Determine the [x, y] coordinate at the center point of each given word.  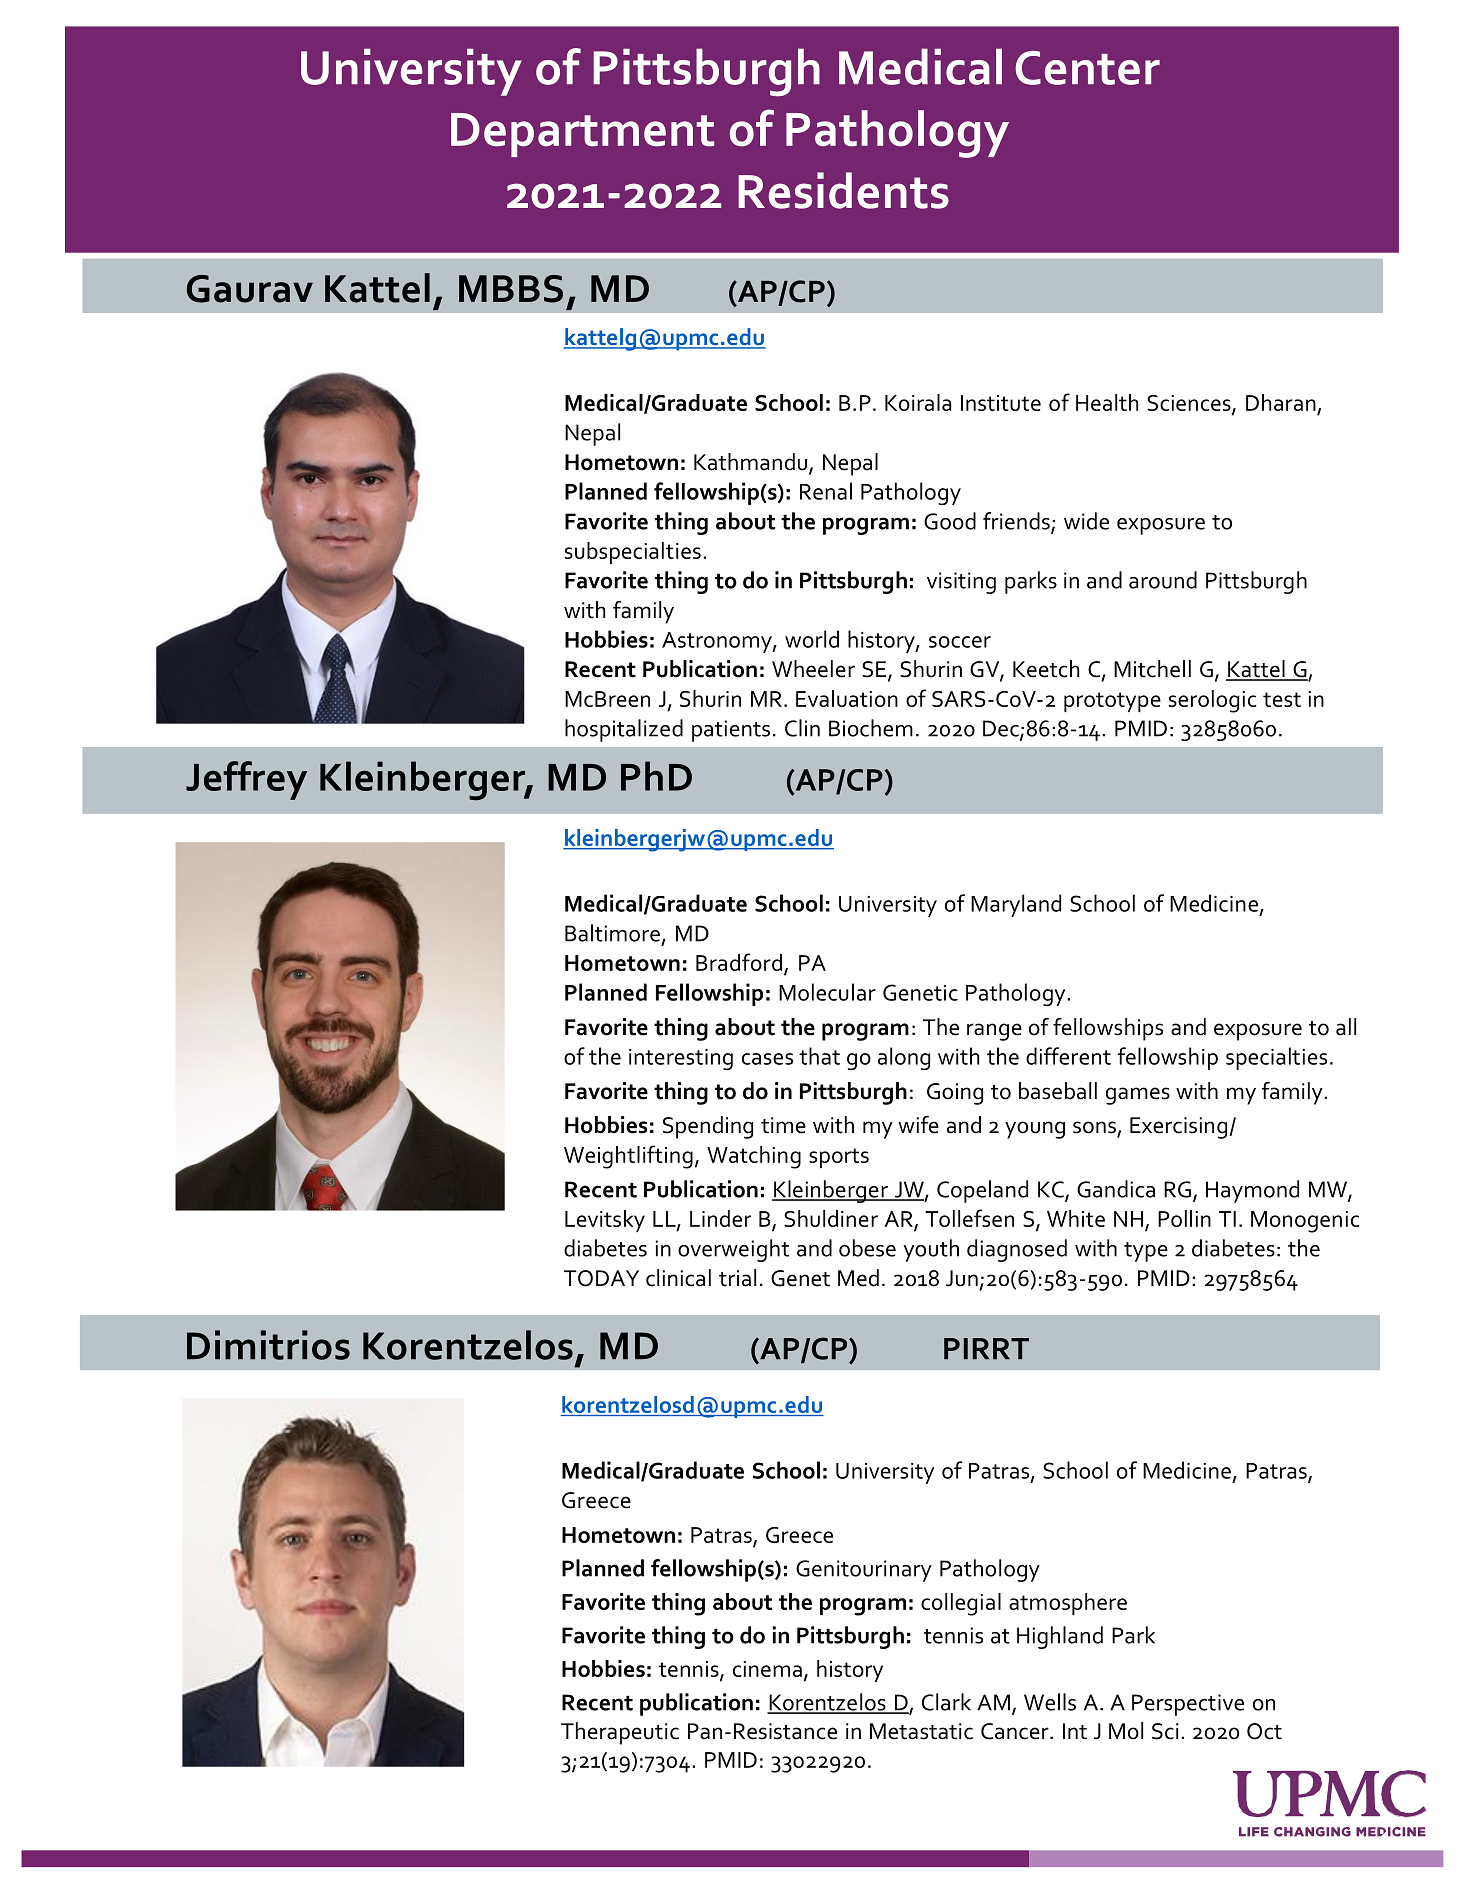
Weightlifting [628, 1157]
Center [1088, 68]
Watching [754, 1157]
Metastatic [921, 1731]
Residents [843, 190]
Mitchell [1152, 669]
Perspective [1188, 1705]
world [812, 639]
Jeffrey [246, 780]
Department [582, 135]
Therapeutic [620, 1733]
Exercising [1178, 1128]
